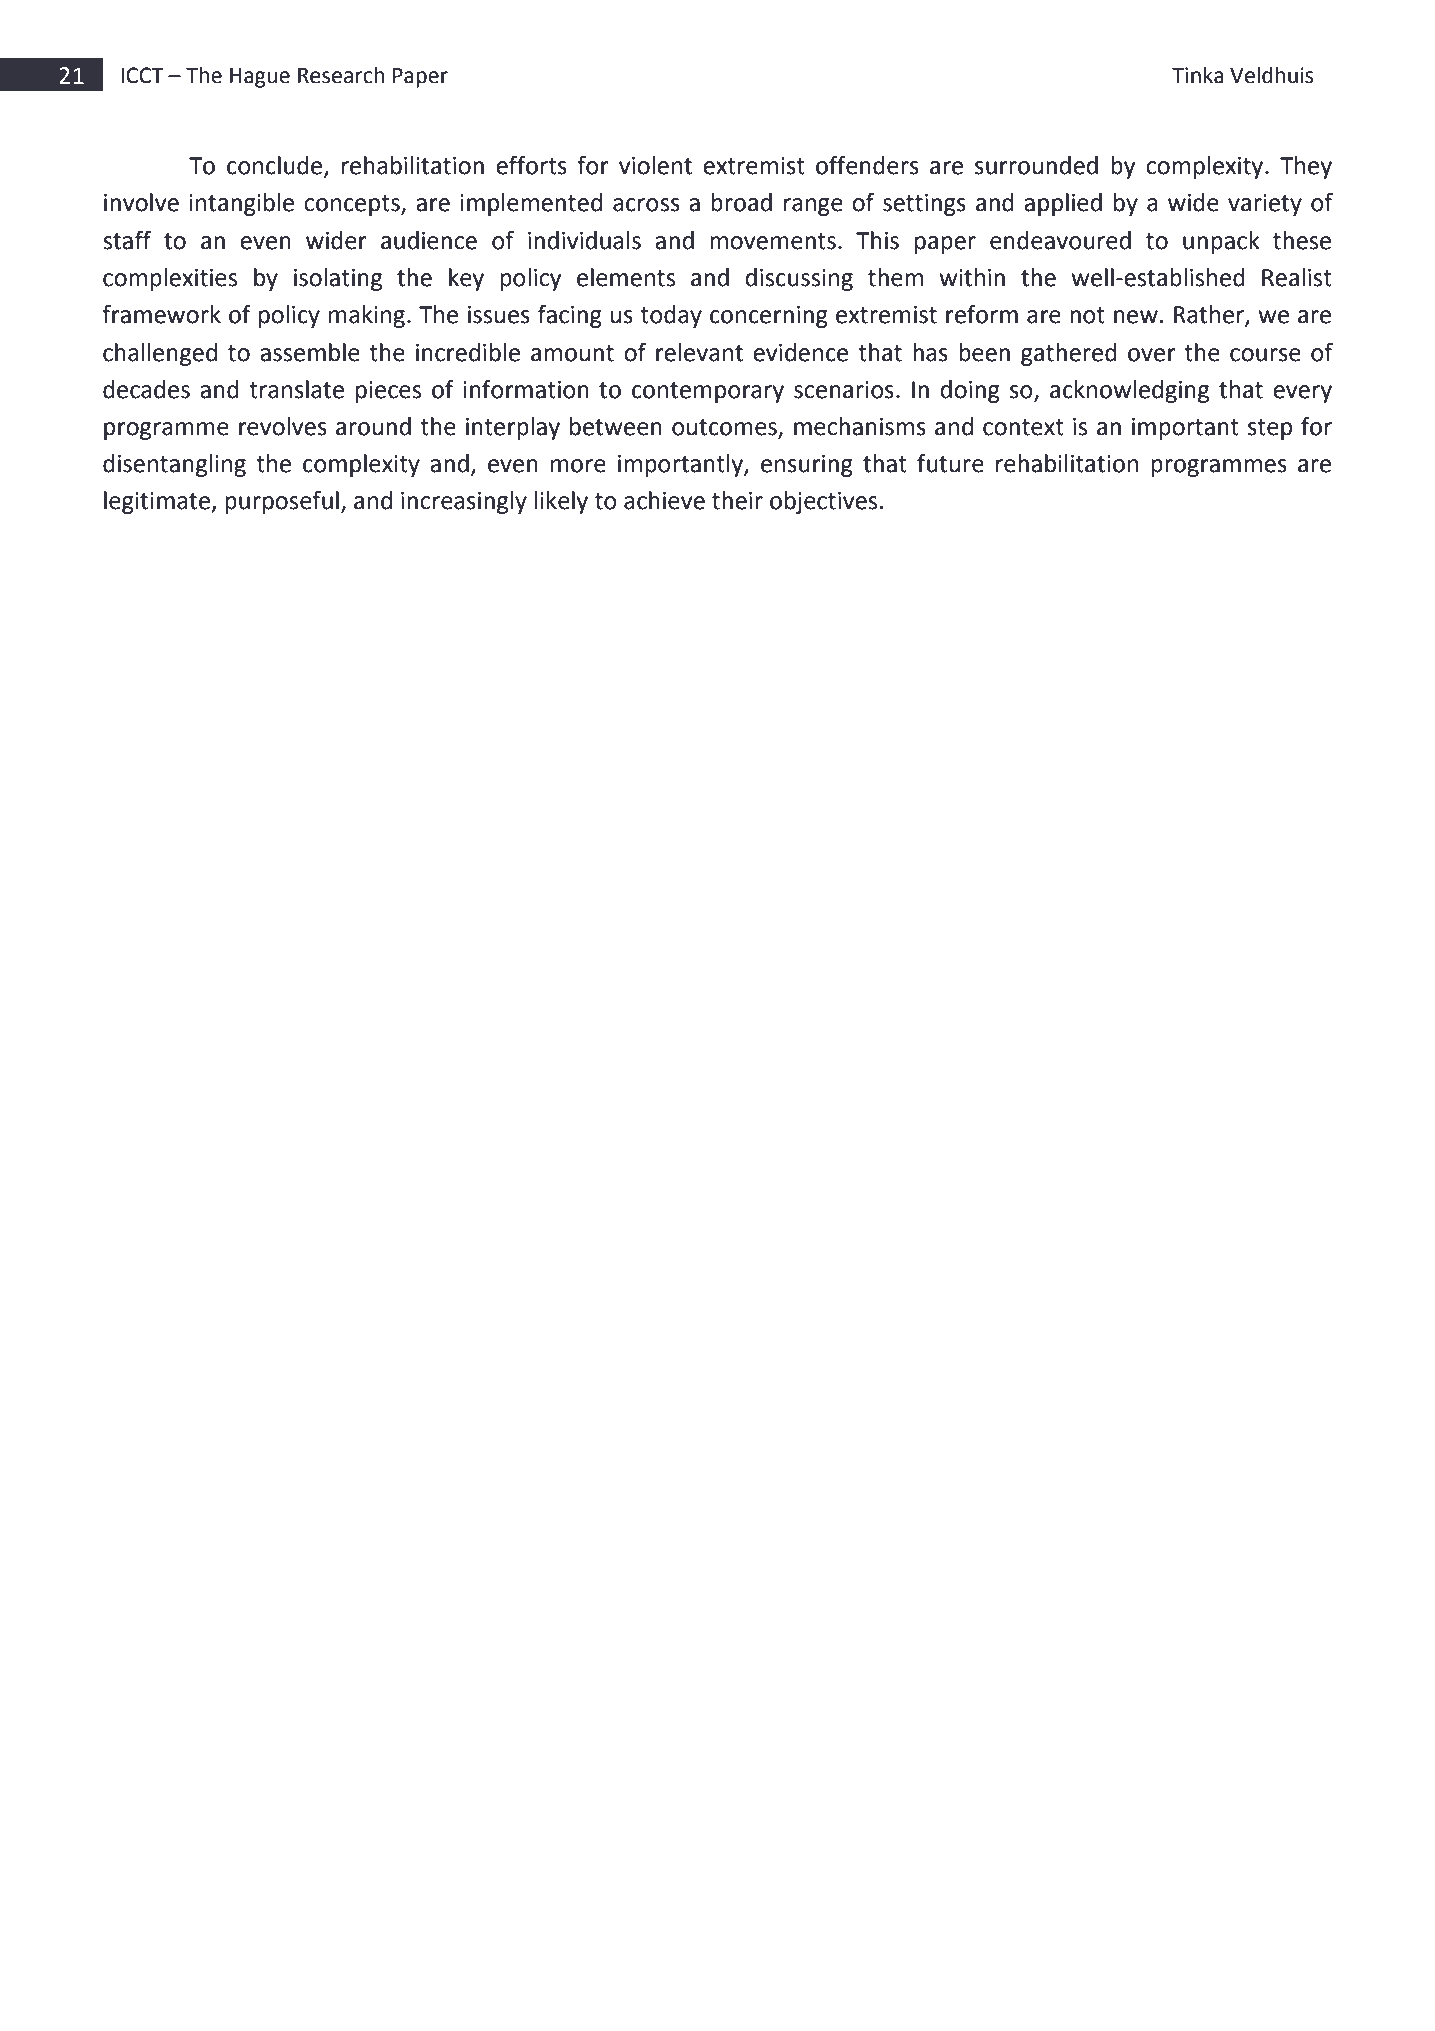  I want to click on broad, so click(741, 202).
